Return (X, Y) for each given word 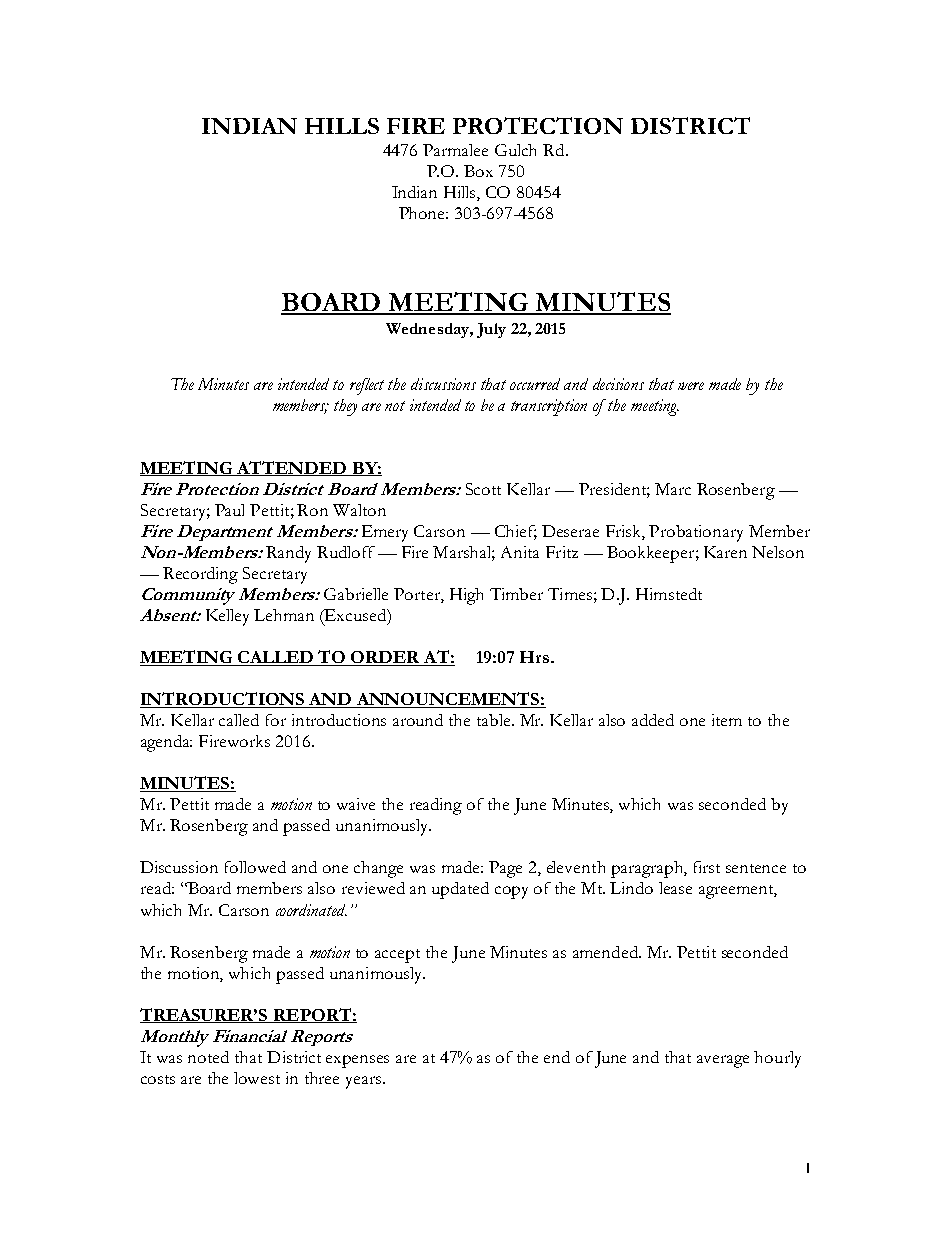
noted (208, 1057)
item (727, 720)
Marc (673, 489)
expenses (357, 1061)
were (691, 386)
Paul (229, 510)
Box (478, 171)
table (495, 720)
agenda (166, 743)
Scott (483, 489)
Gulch (515, 150)
